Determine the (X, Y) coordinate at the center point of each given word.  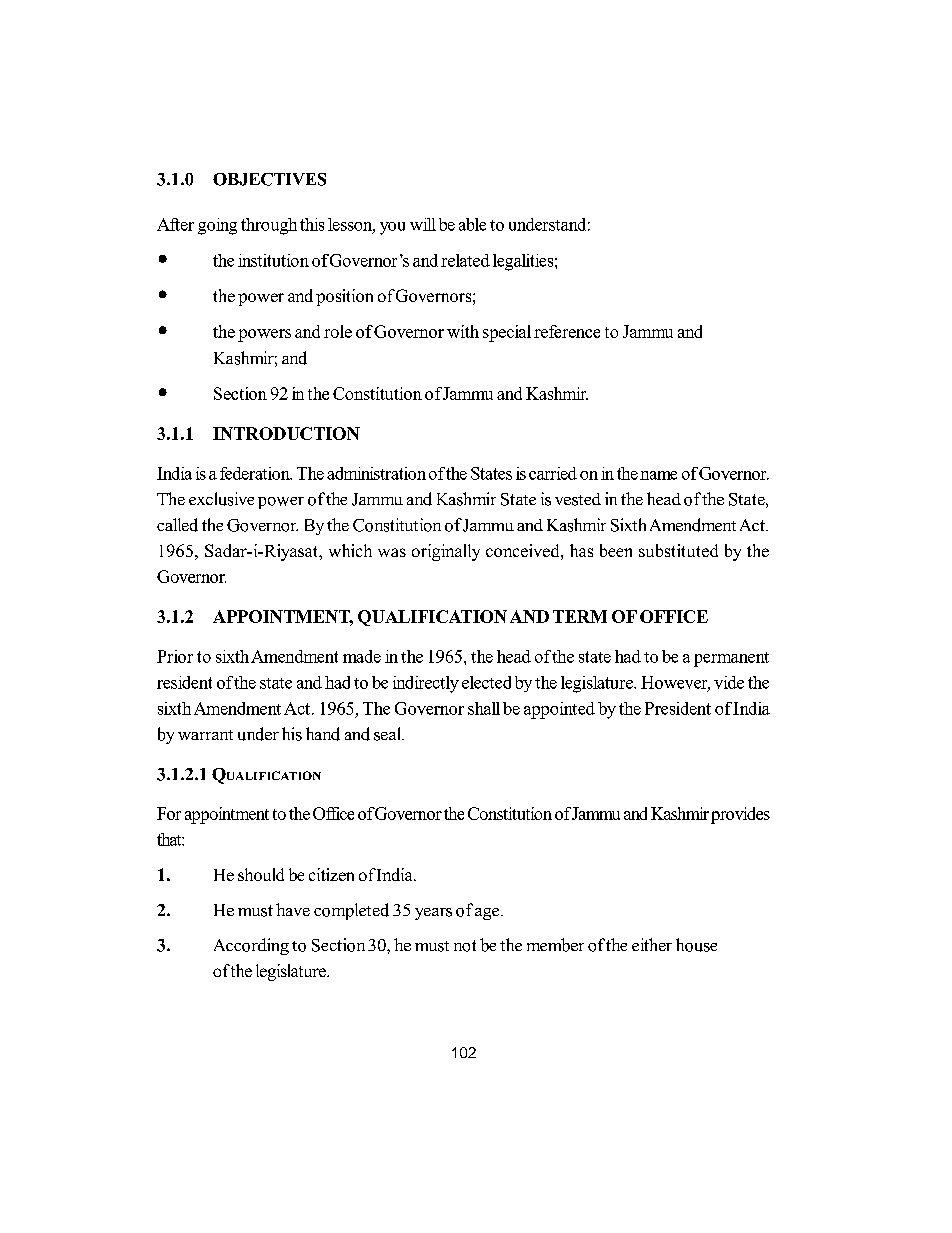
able (472, 224)
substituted (678, 550)
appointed (559, 710)
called (177, 525)
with (463, 331)
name (658, 475)
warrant (205, 735)
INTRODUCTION (286, 433)
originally (446, 552)
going (217, 226)
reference (567, 331)
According (251, 946)
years (433, 914)
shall (484, 708)
